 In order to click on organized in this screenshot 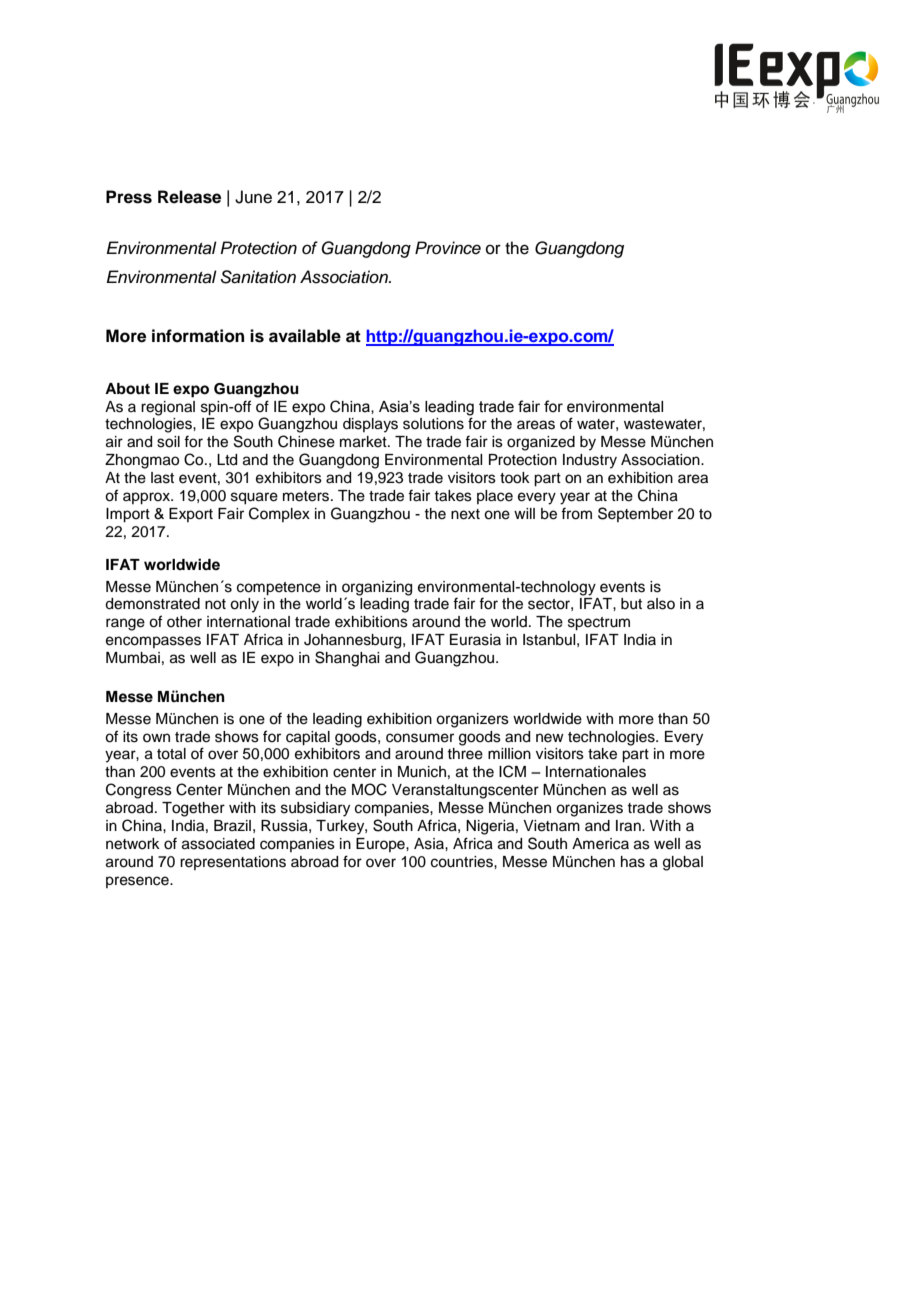, I will do `click(541, 443)`.
